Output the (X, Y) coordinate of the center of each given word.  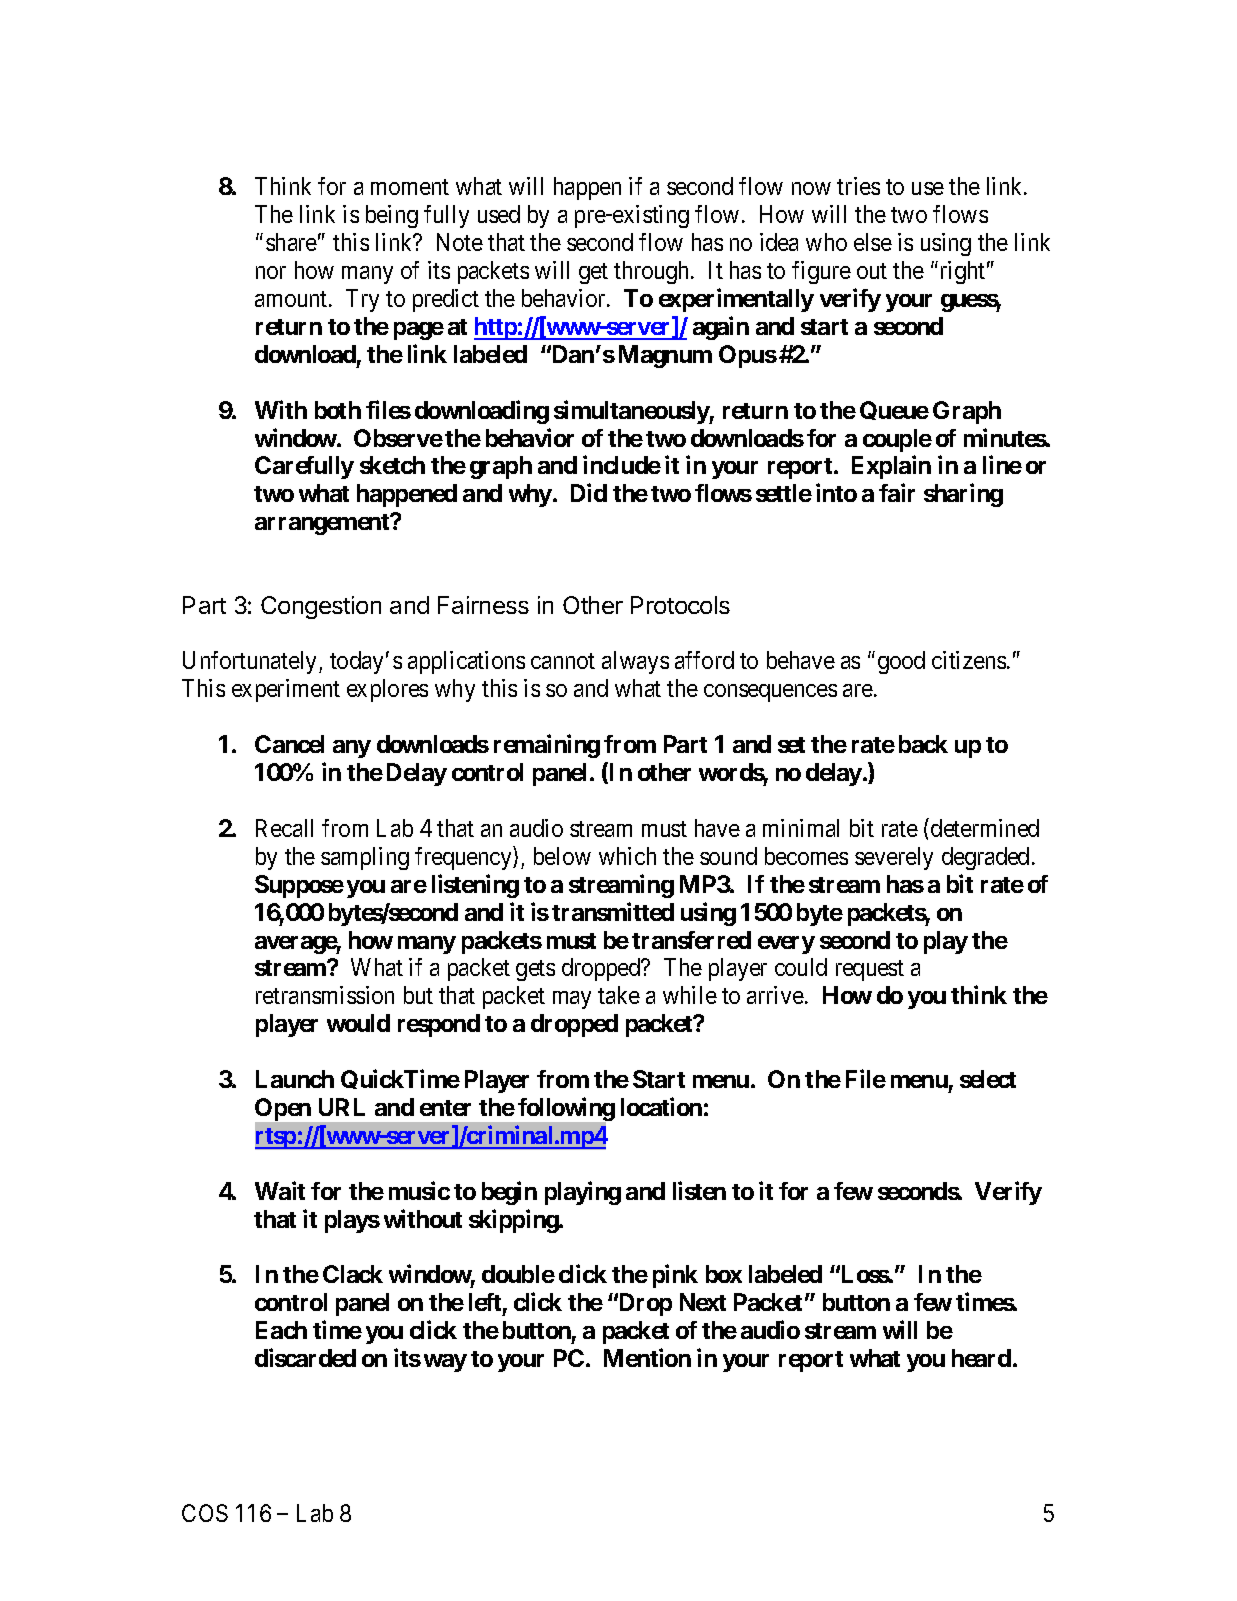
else (873, 242)
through (653, 272)
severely (894, 858)
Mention (647, 1357)
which (627, 856)
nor (271, 272)
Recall (284, 828)
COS (205, 1513)
